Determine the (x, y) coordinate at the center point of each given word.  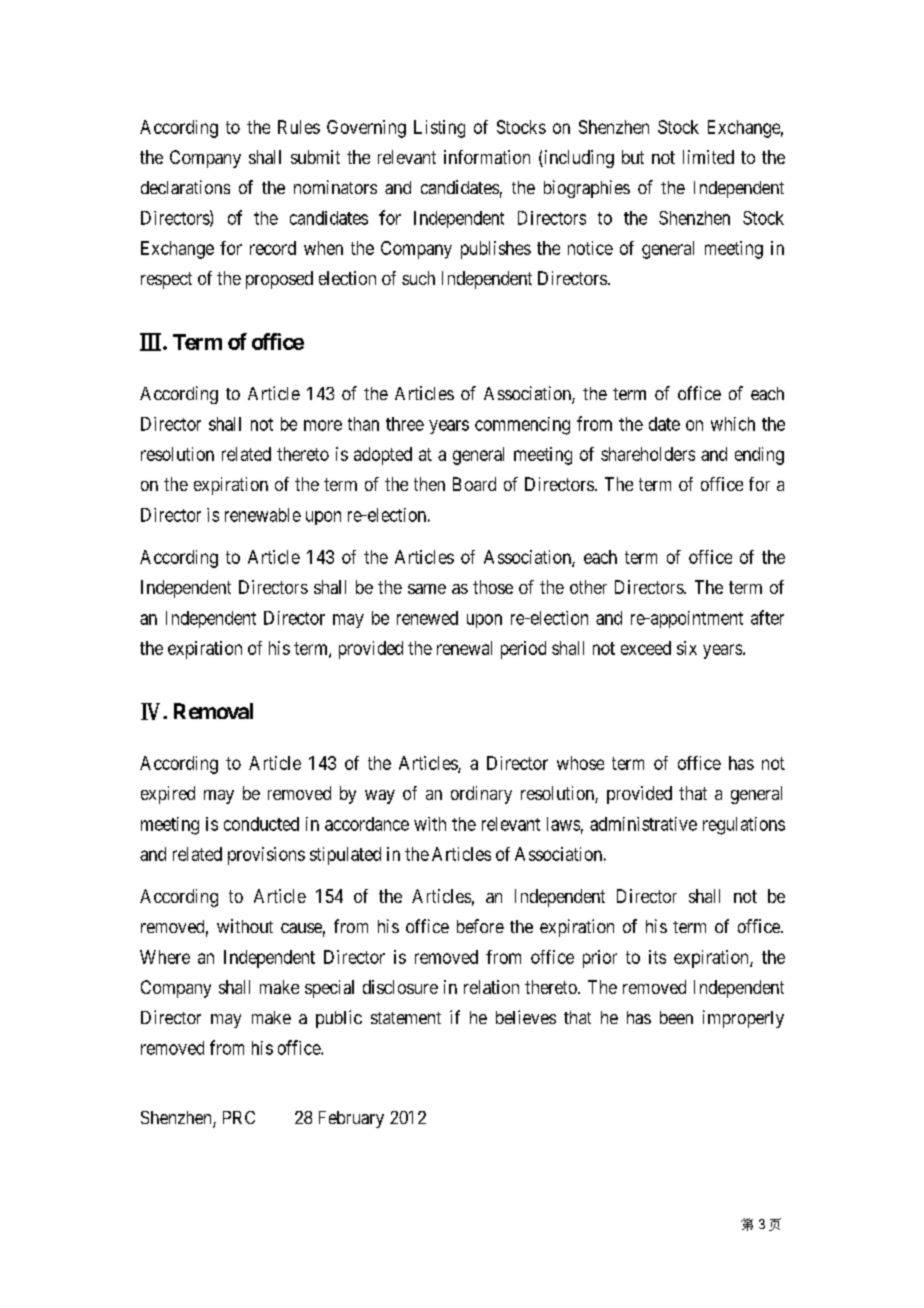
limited (708, 157)
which (733, 424)
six (687, 648)
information (487, 157)
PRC (239, 1117)
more (323, 425)
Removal (213, 711)
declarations (185, 187)
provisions (266, 856)
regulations (744, 826)
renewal (464, 648)
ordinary (481, 795)
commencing (522, 426)
